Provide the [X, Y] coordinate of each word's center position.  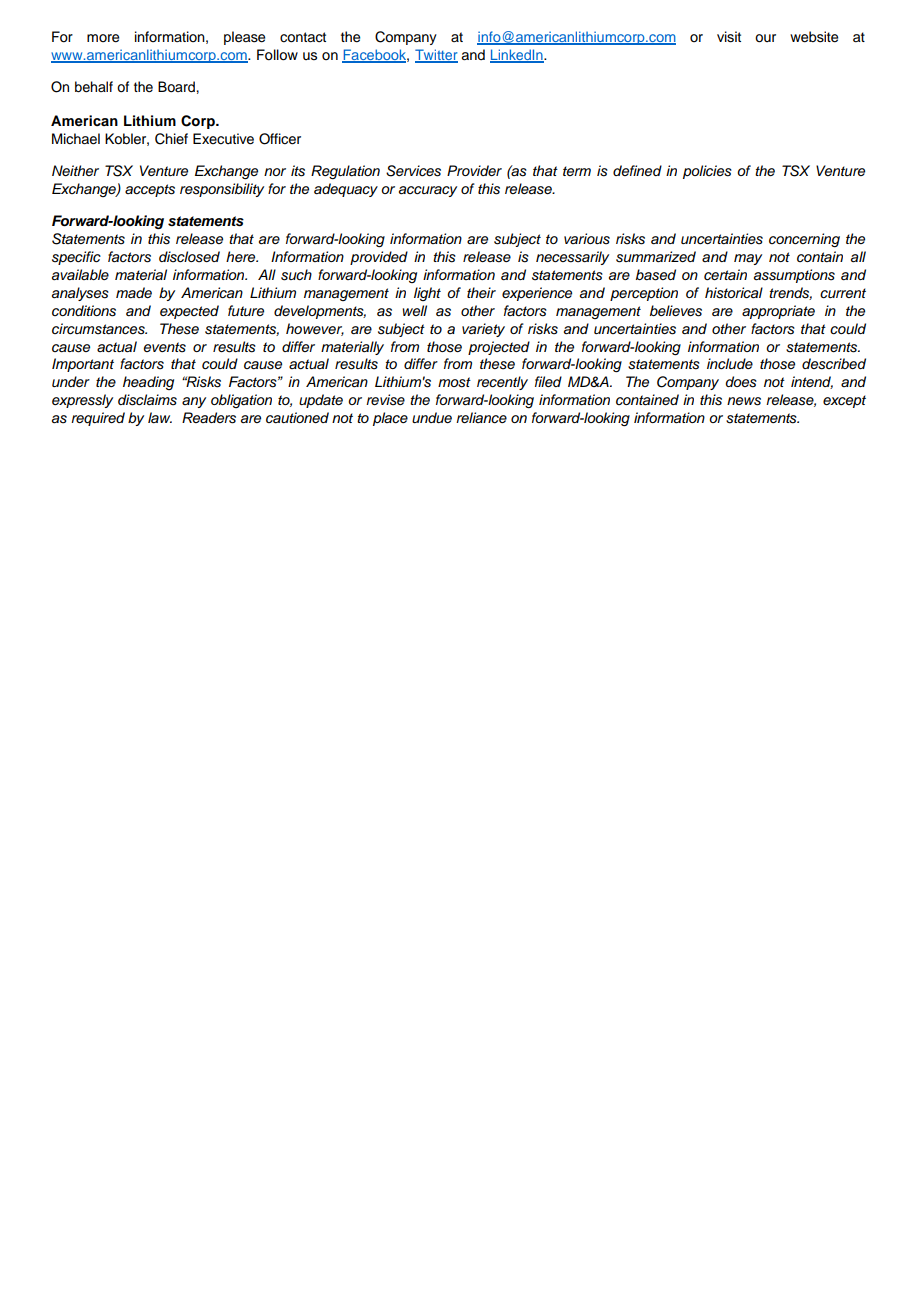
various [587, 239]
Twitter [436, 56]
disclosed [189, 257]
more [103, 38]
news [744, 401]
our [765, 38]
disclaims [147, 400]
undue [432, 417]
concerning [804, 240]
